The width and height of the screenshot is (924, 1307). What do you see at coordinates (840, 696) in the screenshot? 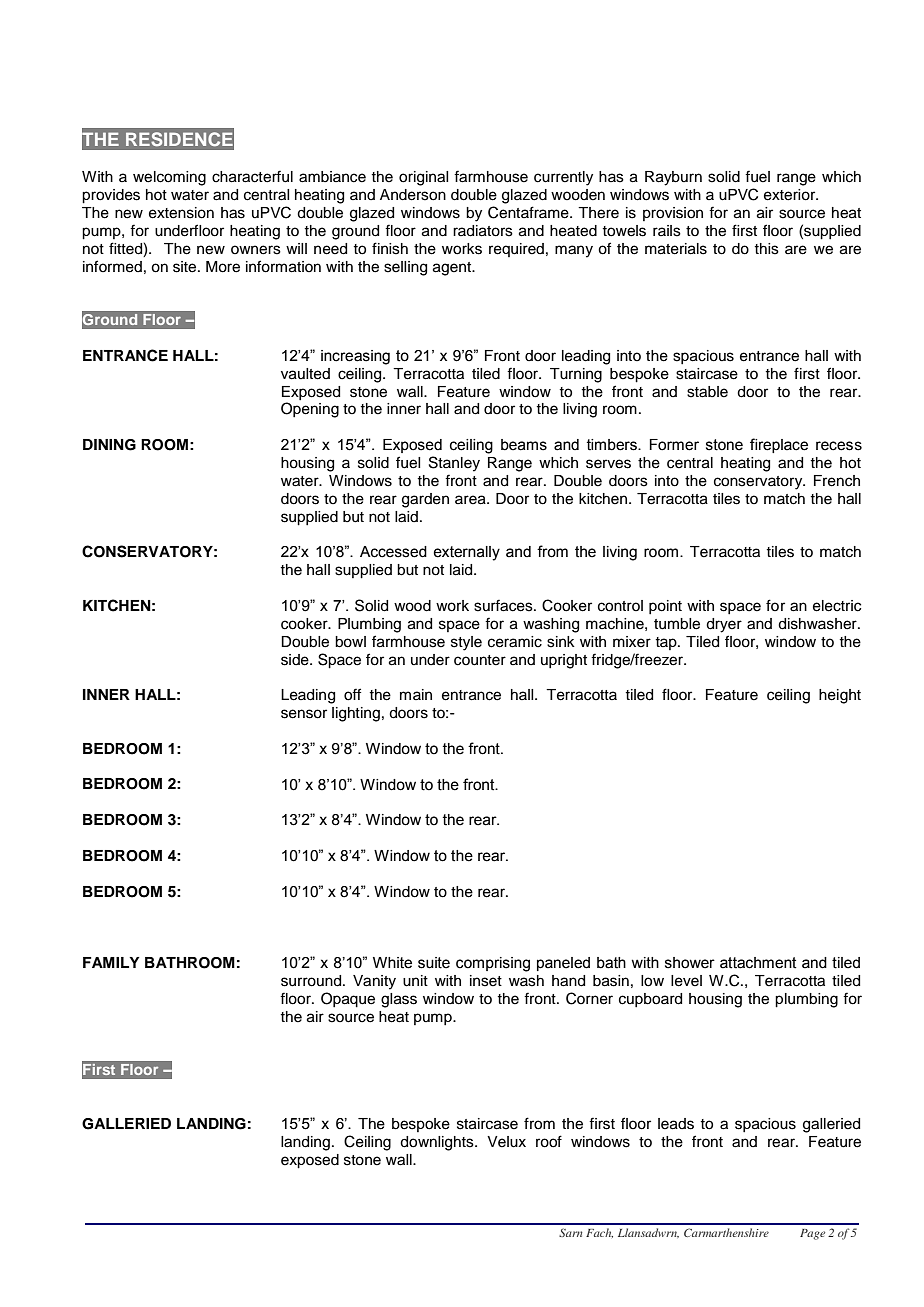
I see `height` at bounding box center [840, 696].
